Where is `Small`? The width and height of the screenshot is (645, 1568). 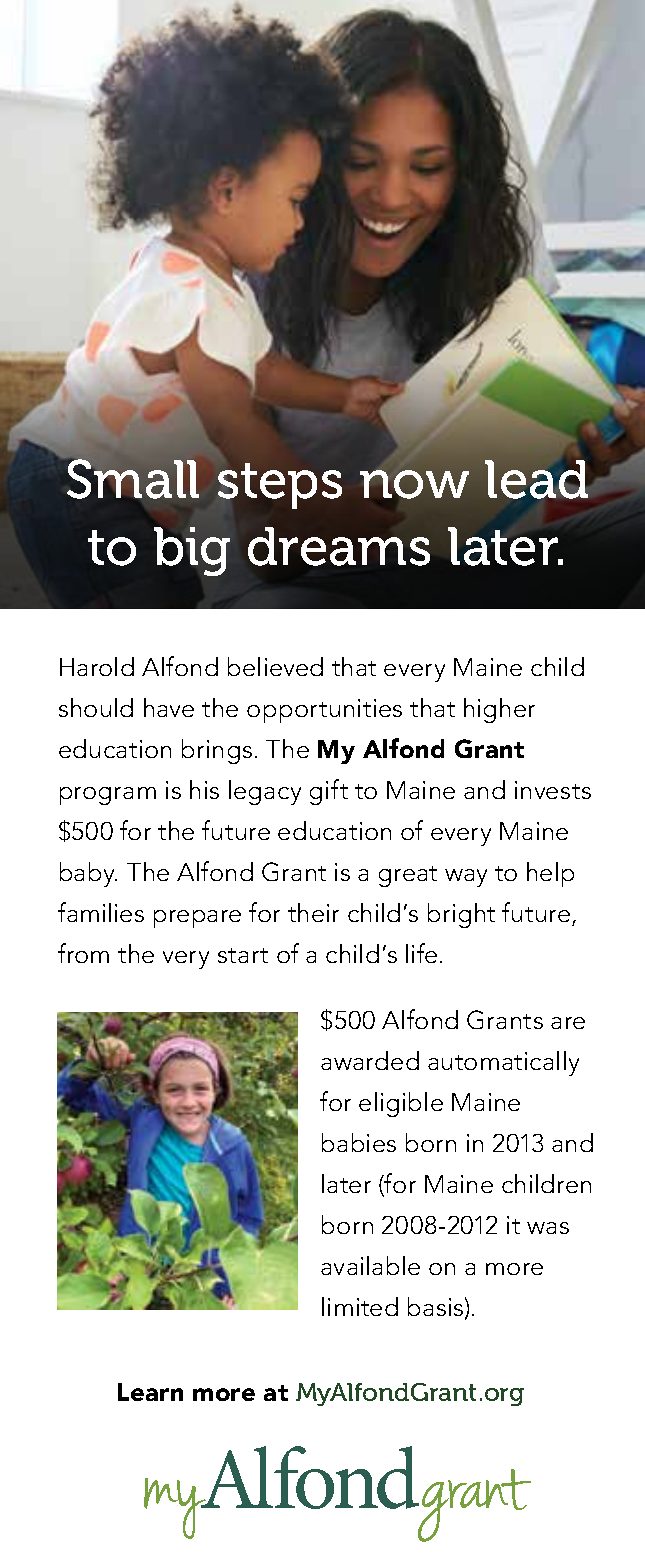 Small is located at coordinates (133, 480).
